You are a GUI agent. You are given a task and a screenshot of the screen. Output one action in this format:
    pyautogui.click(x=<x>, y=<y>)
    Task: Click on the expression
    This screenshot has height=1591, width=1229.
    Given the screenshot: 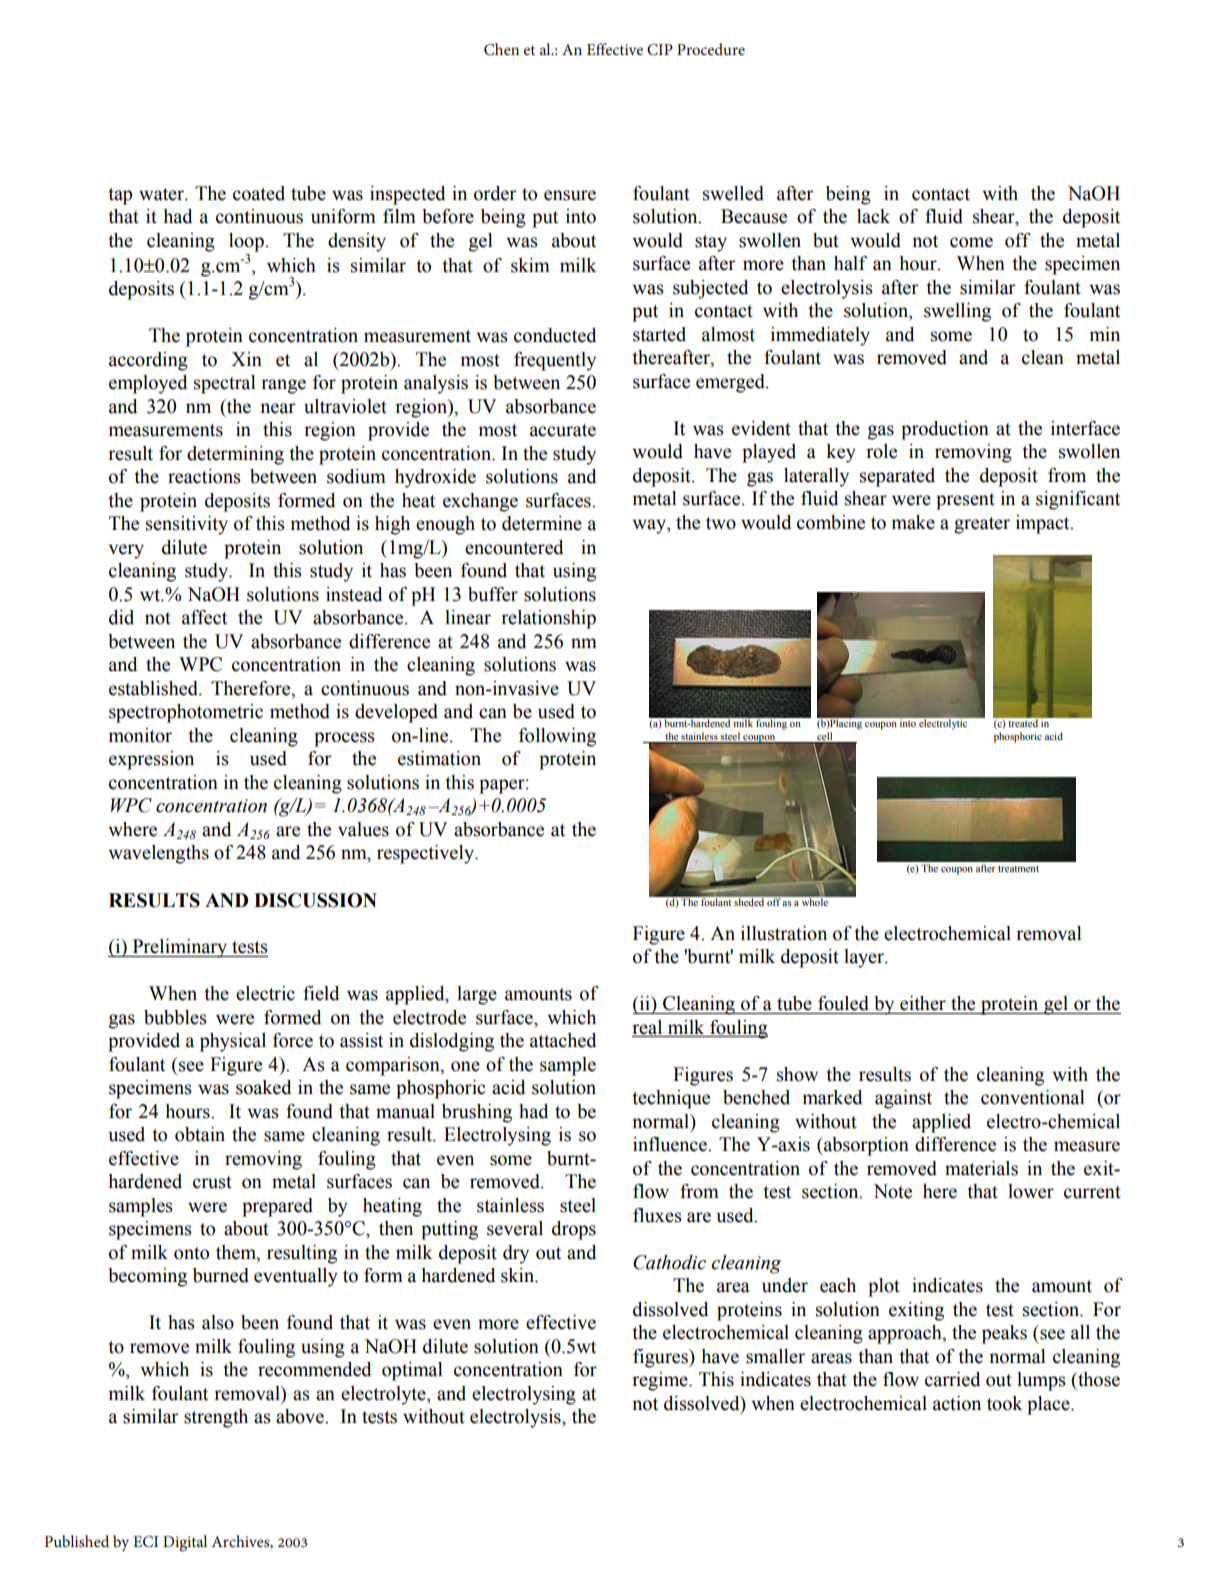 What is the action you would take?
    pyautogui.click(x=151, y=760)
